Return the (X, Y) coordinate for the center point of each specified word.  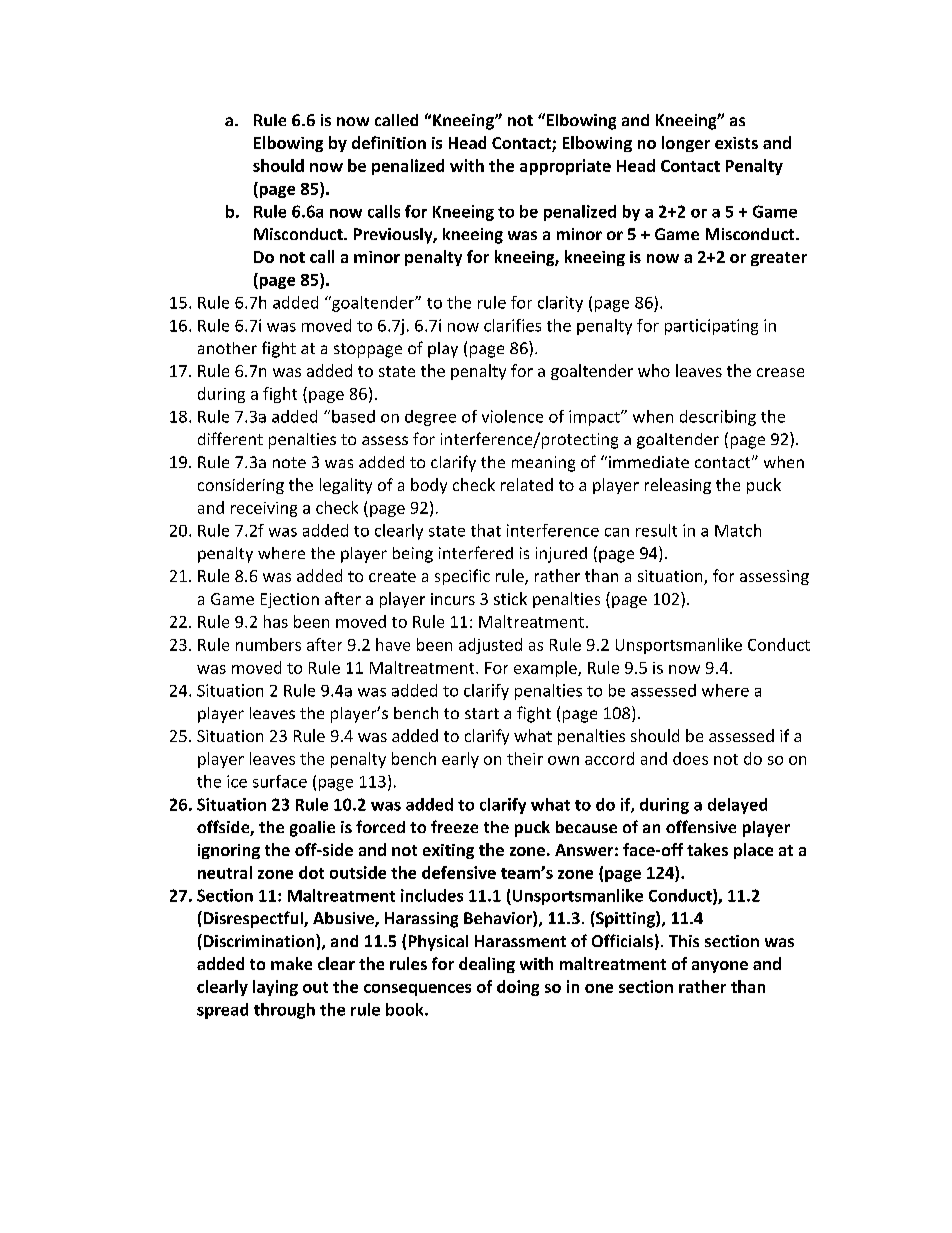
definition (389, 142)
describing (718, 418)
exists (736, 143)
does (690, 758)
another (227, 348)
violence (512, 416)
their (525, 758)
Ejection (290, 600)
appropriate (565, 167)
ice (237, 781)
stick (510, 598)
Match (738, 530)
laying (275, 988)
